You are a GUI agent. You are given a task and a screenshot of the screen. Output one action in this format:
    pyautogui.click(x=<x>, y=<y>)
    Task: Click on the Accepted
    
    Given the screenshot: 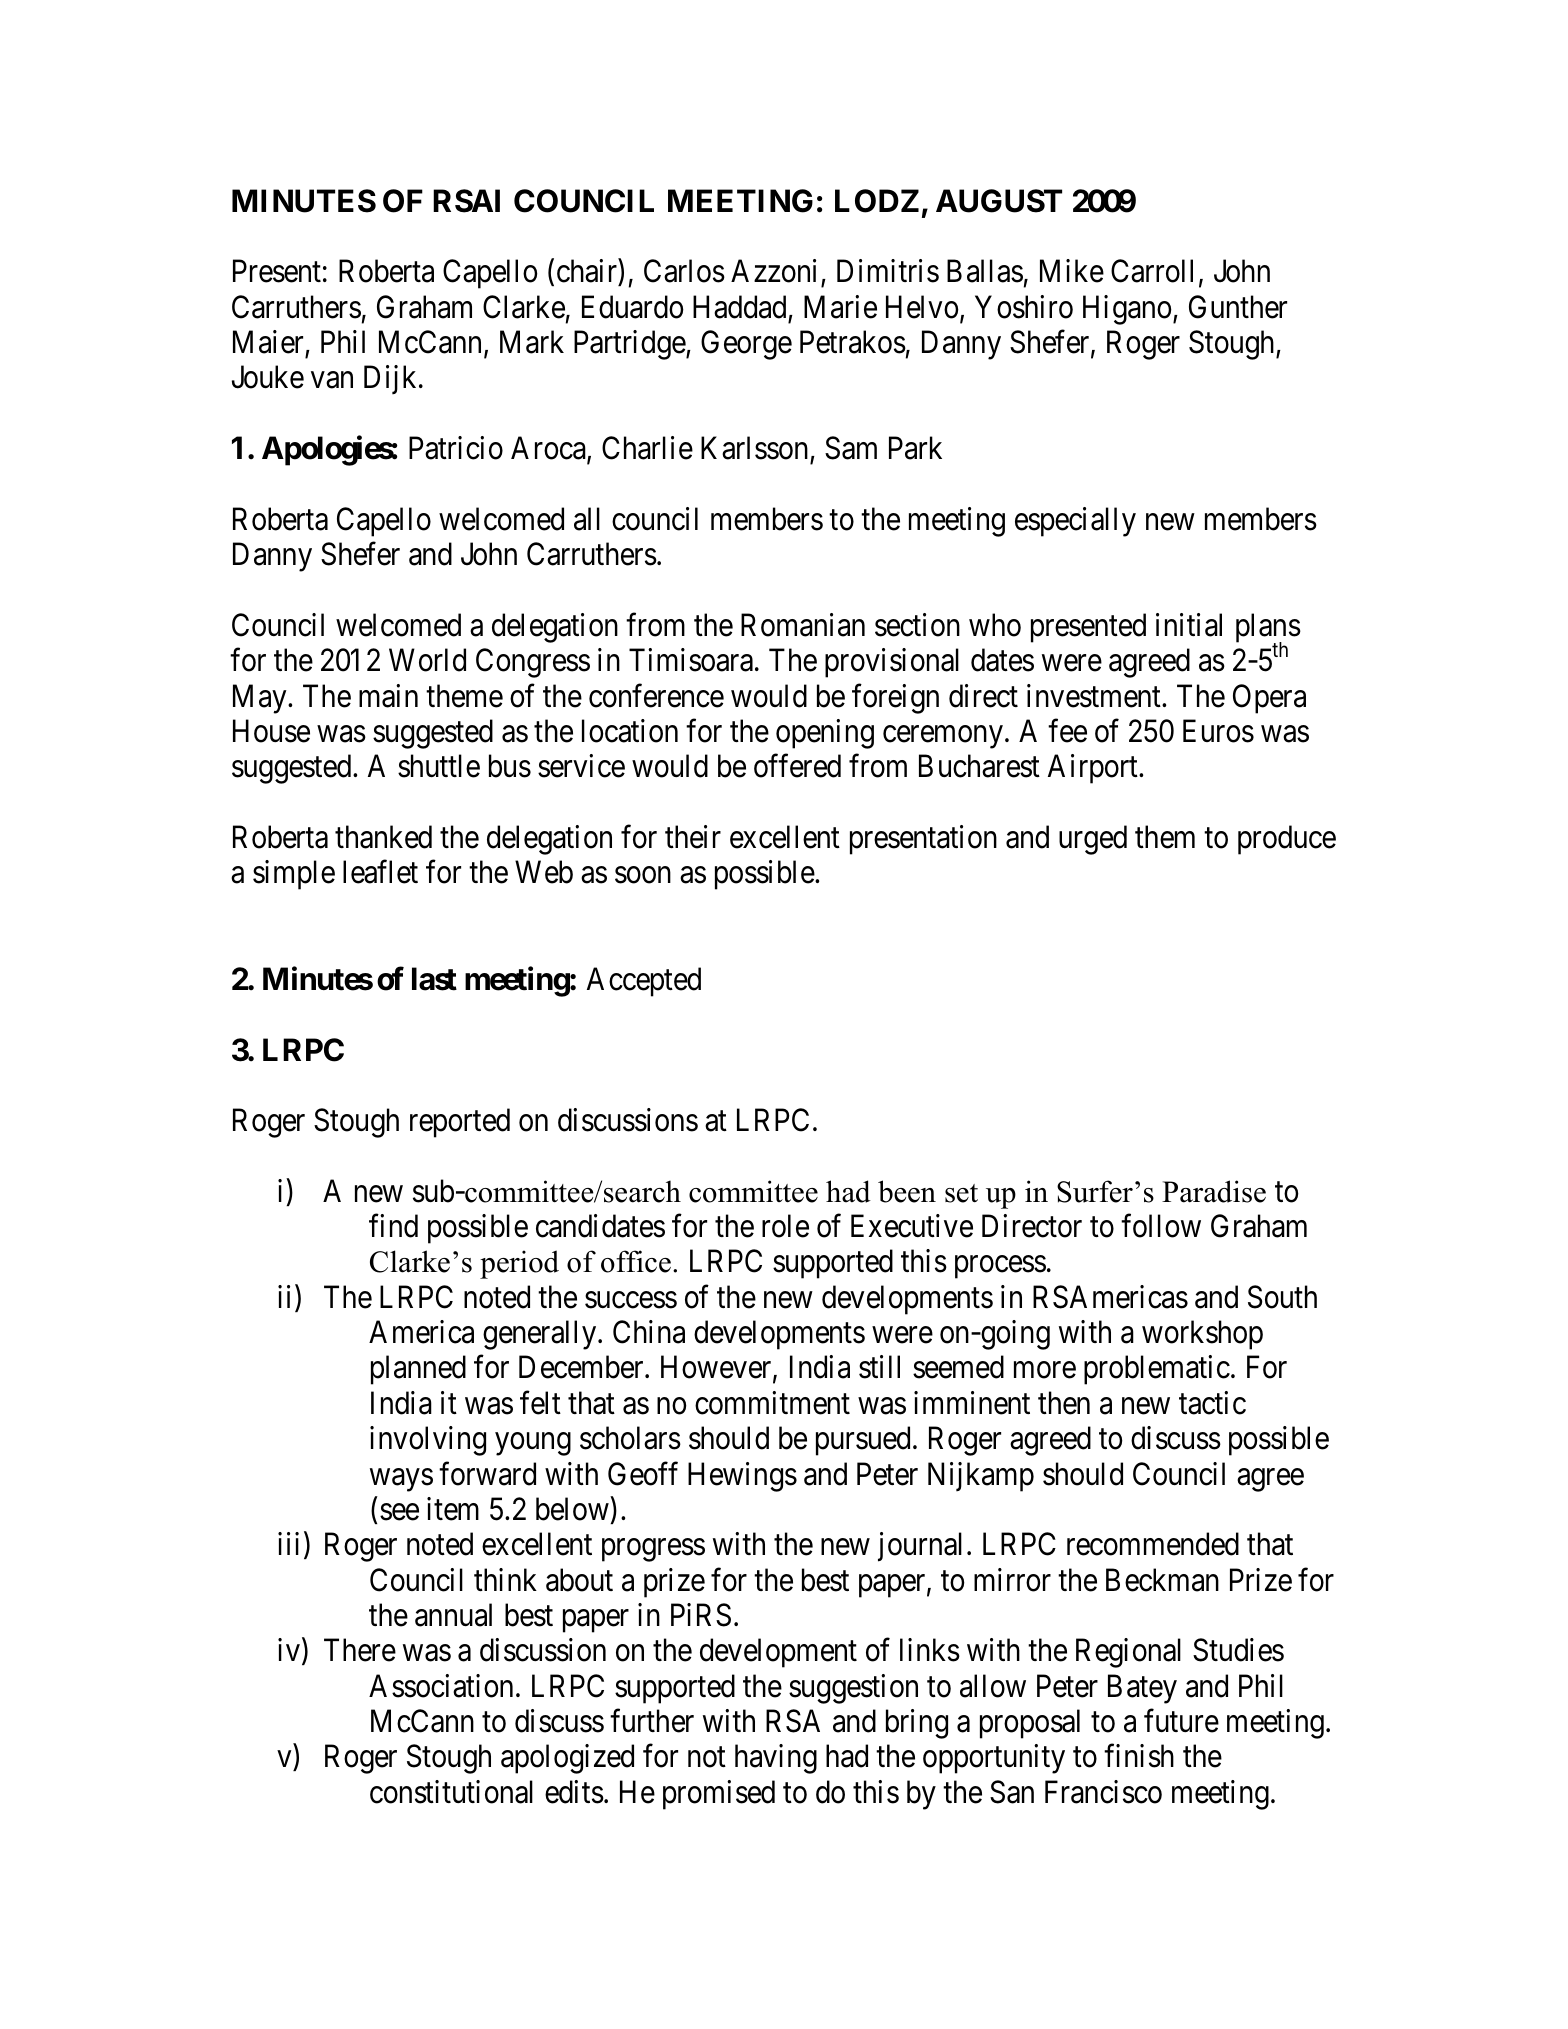 What is the action you would take?
    pyautogui.click(x=644, y=982)
